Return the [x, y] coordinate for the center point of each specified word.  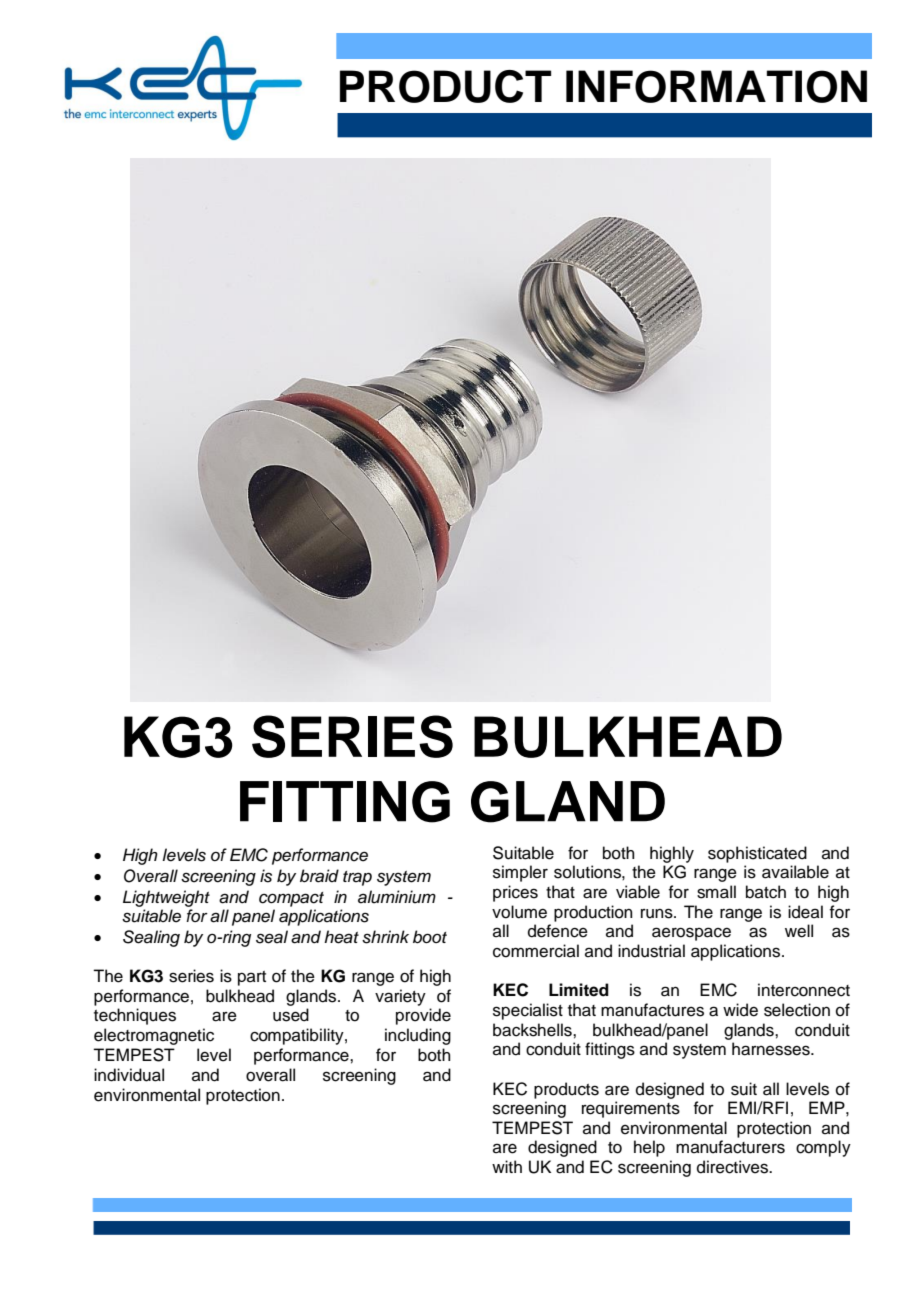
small [716, 892]
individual [129, 1075]
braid [319, 876]
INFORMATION [716, 86]
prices [515, 893]
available [795, 872]
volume [519, 912]
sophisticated [757, 854]
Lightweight [166, 898]
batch [766, 892]
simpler [520, 873]
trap [357, 878]
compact [291, 899]
